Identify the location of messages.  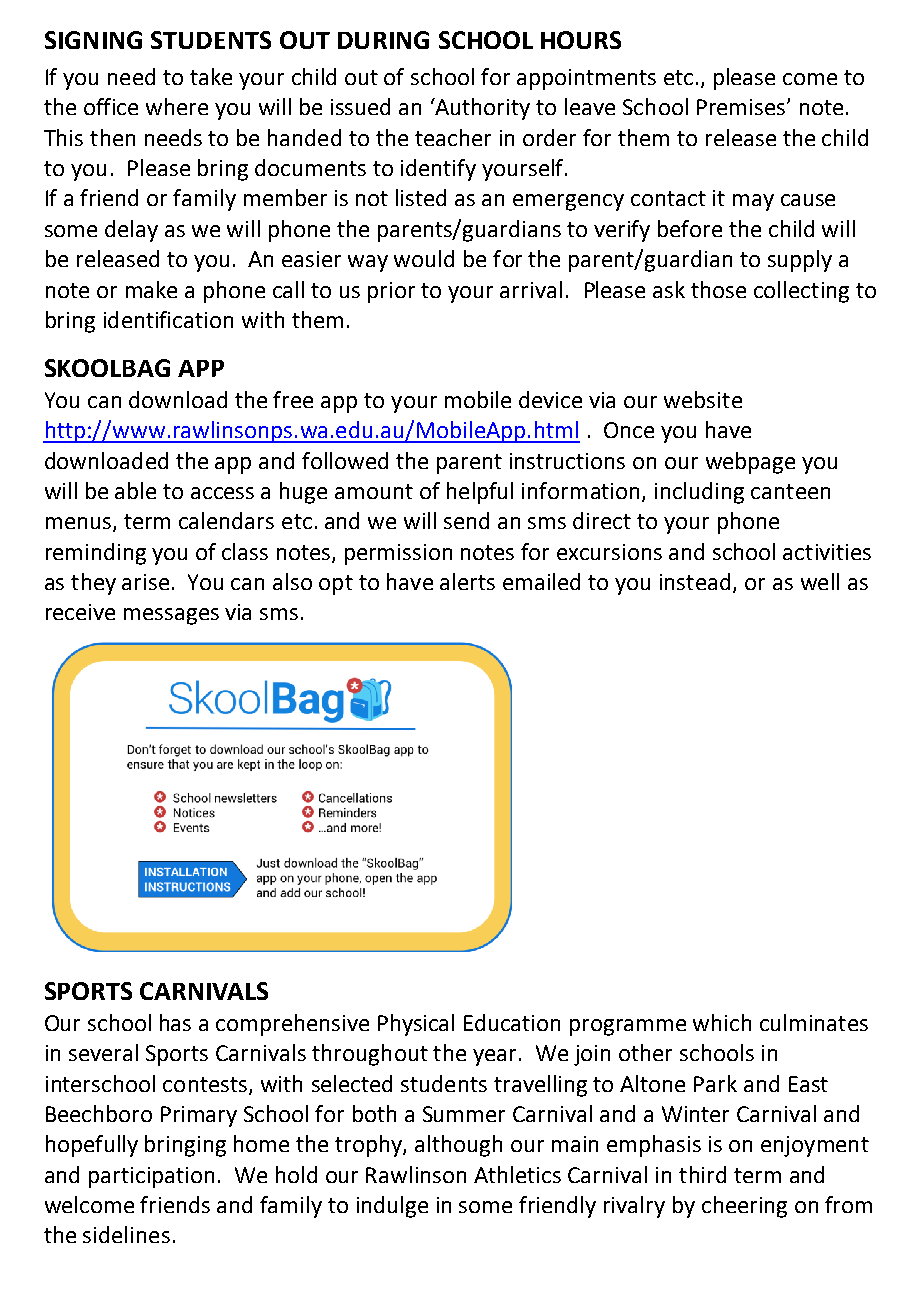
(171, 616).
